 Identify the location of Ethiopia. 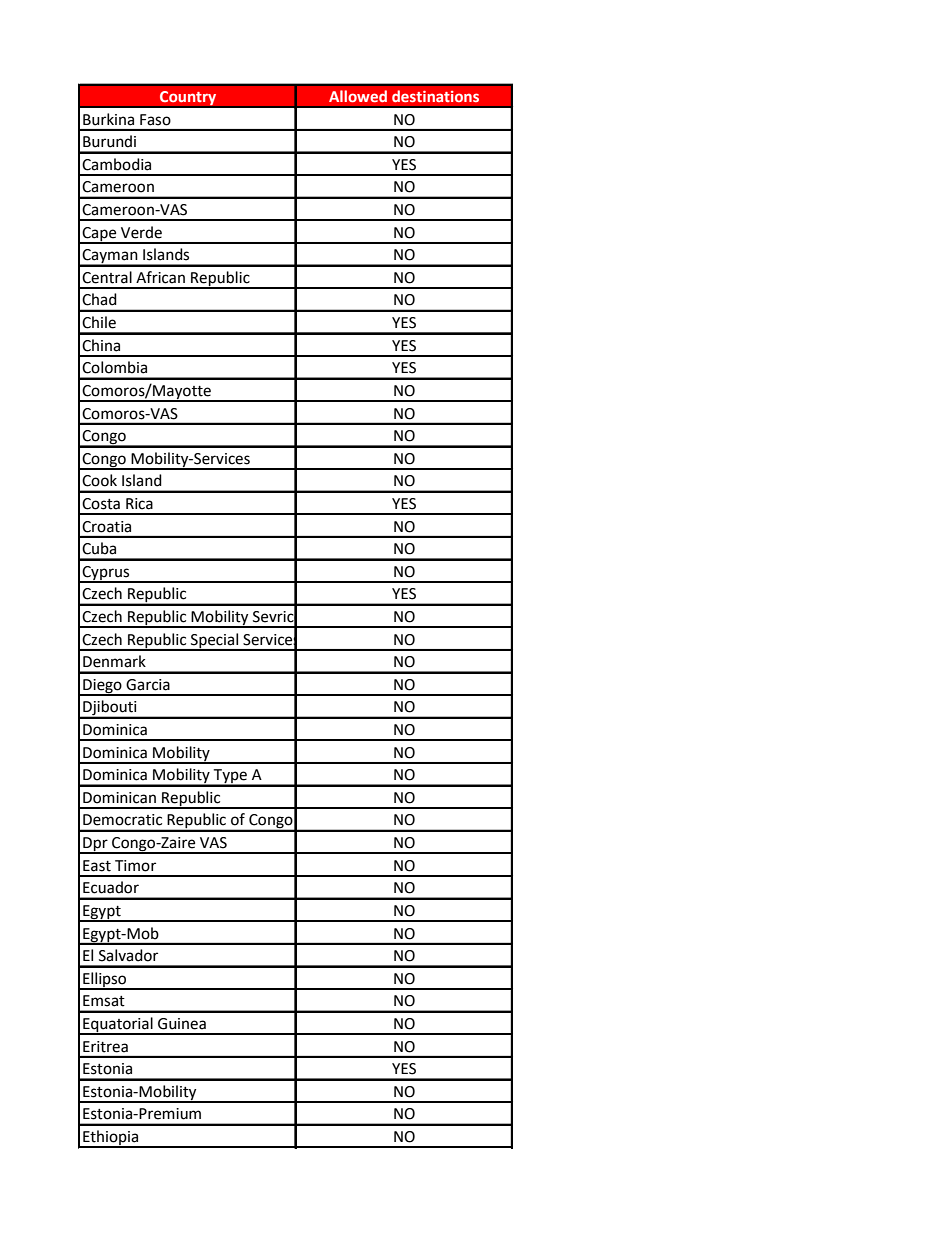
(111, 1139).
